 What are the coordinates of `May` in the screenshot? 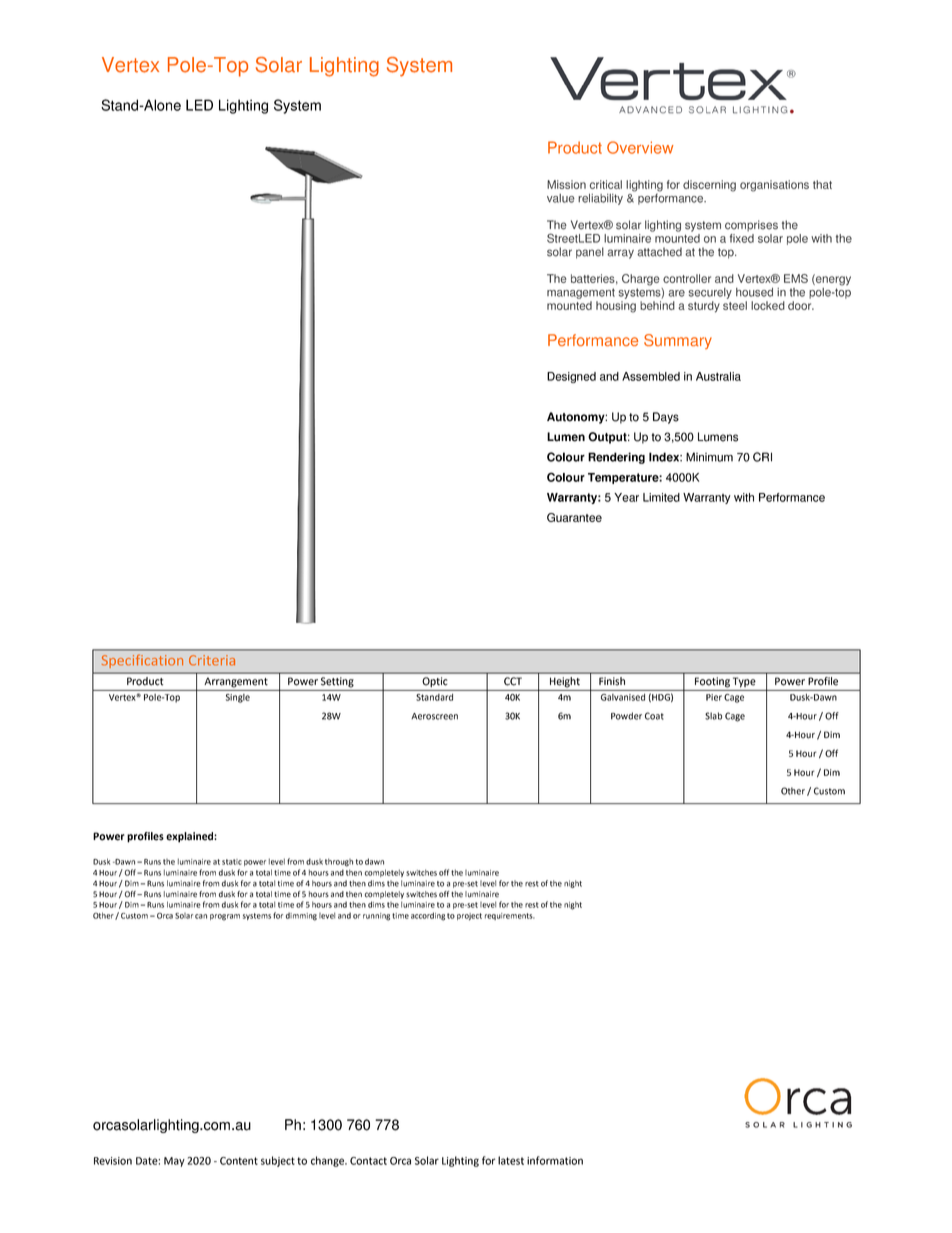 It's located at (174, 1162).
